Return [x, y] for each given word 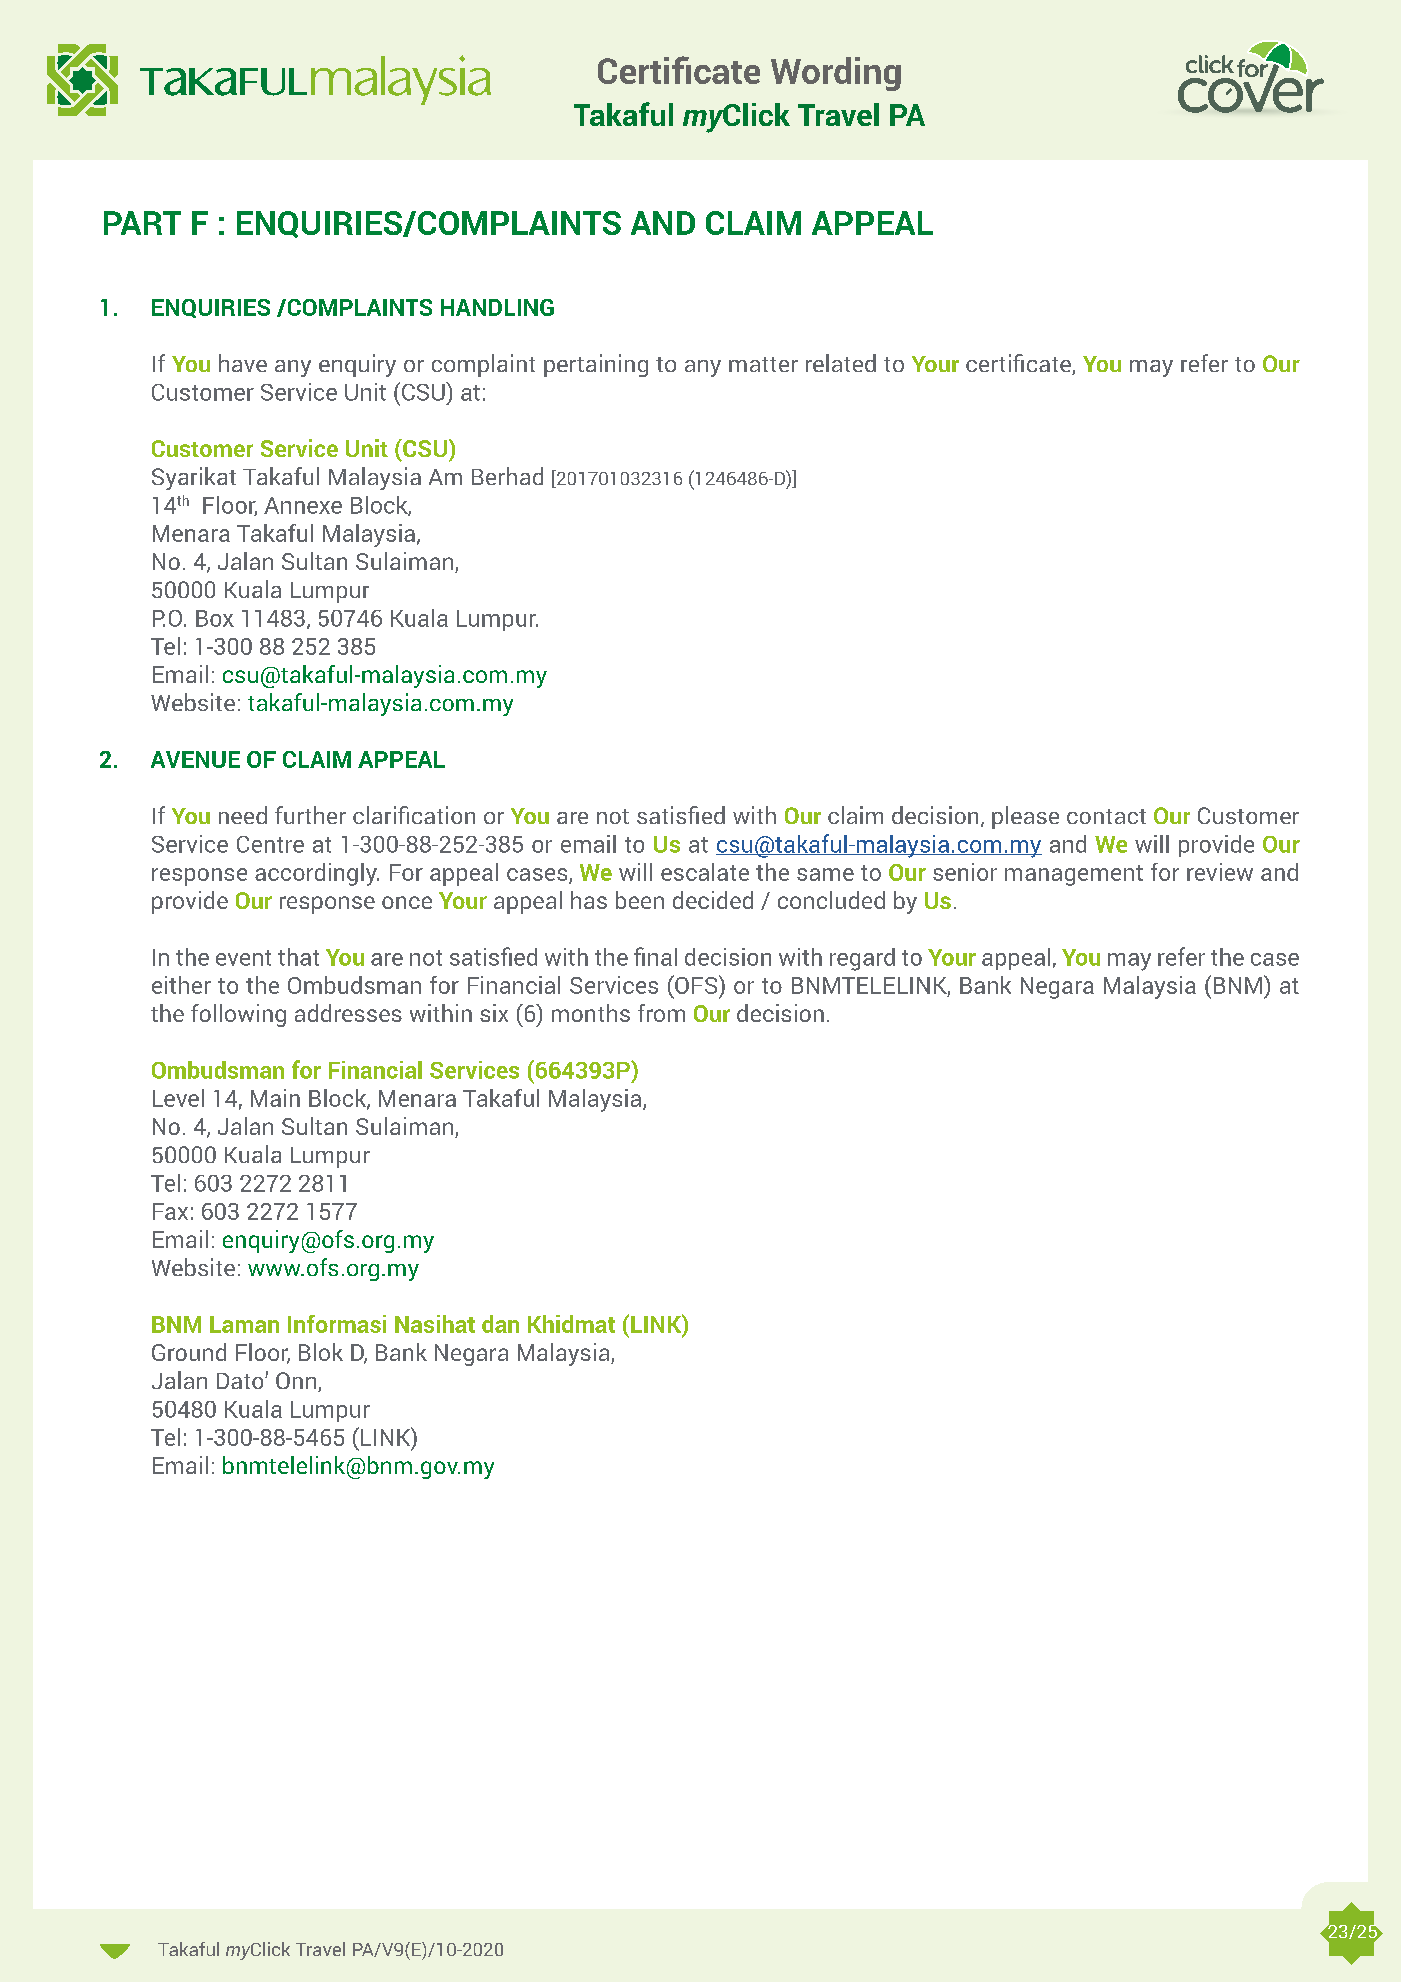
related [841, 363]
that [298, 957]
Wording [836, 74]
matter [763, 364]
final [655, 956]
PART [142, 223]
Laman [244, 1324]
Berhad [507, 476]
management [1074, 875]
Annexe [303, 505]
